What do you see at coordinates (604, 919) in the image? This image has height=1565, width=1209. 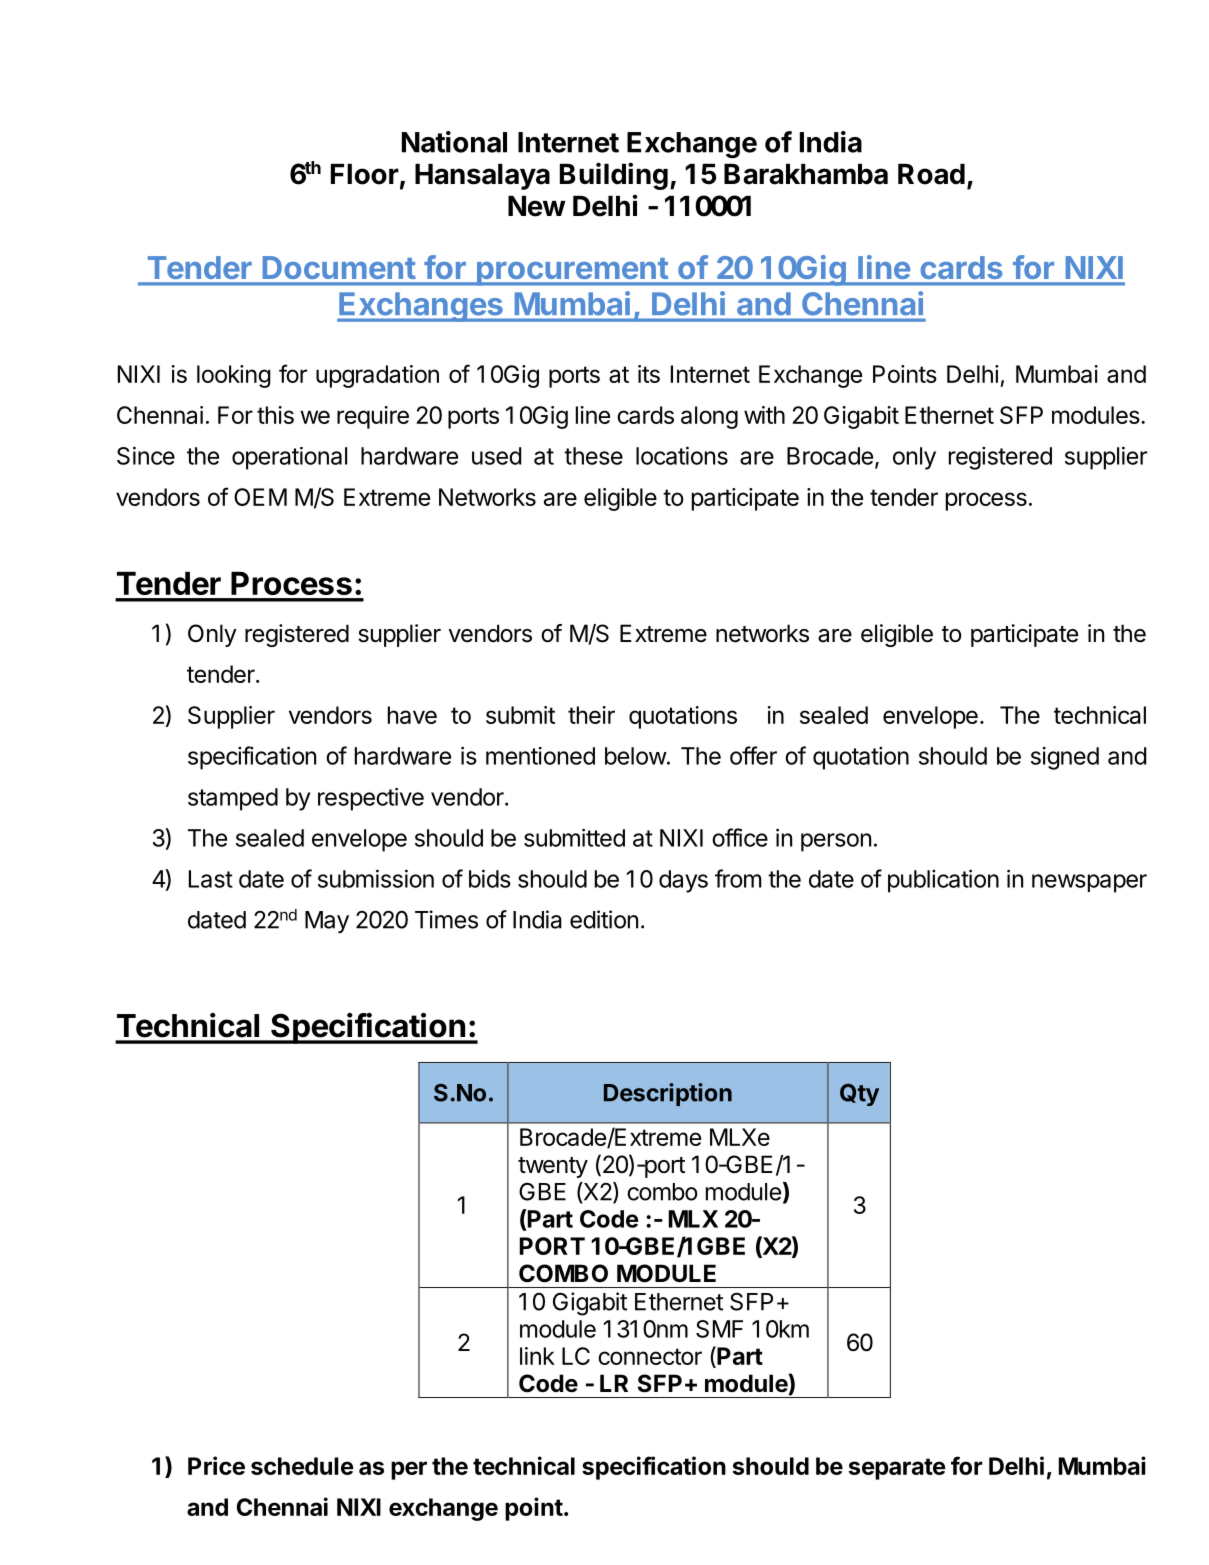 I see `edition` at bounding box center [604, 919].
